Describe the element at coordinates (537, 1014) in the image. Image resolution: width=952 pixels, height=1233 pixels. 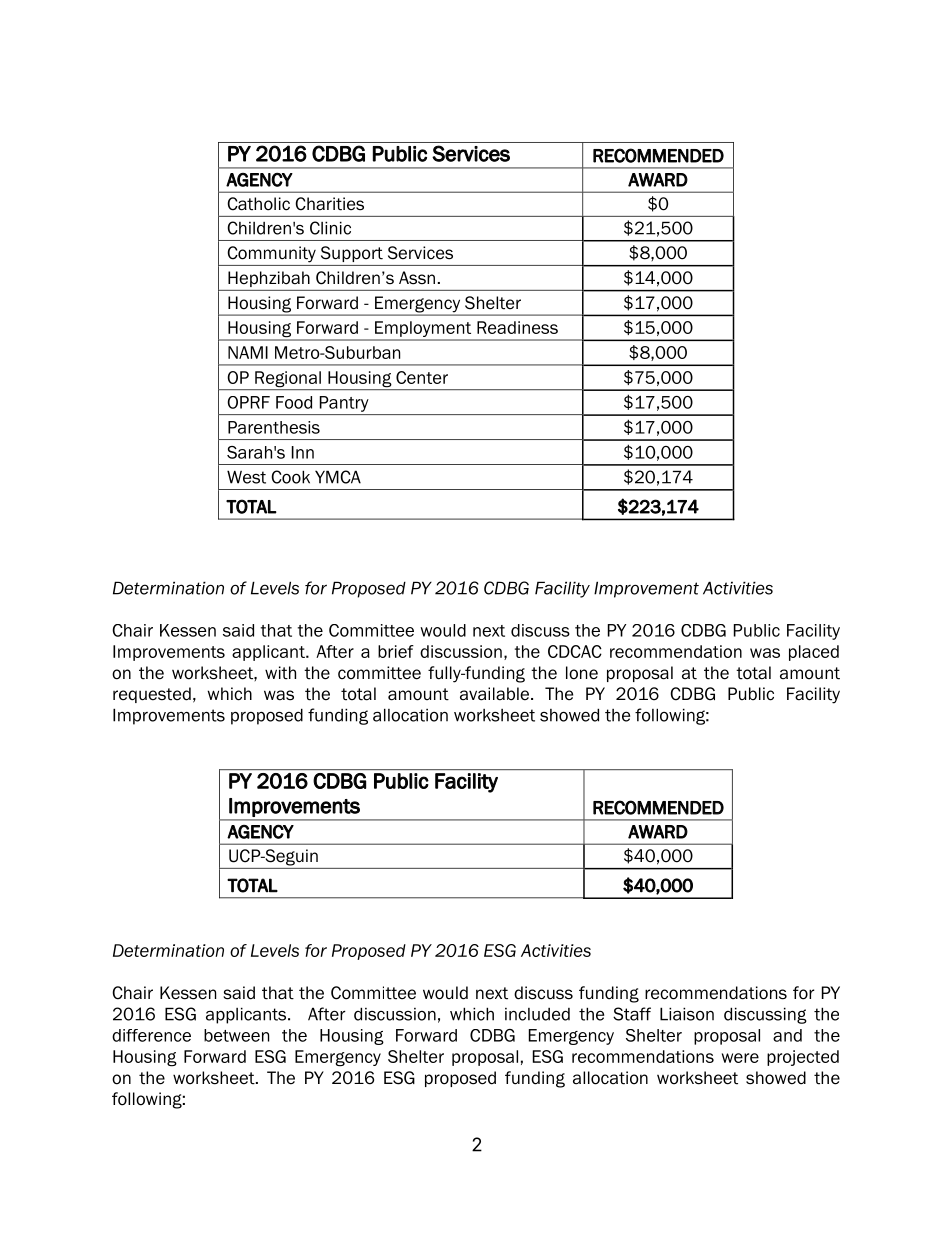
I see `included` at that location.
